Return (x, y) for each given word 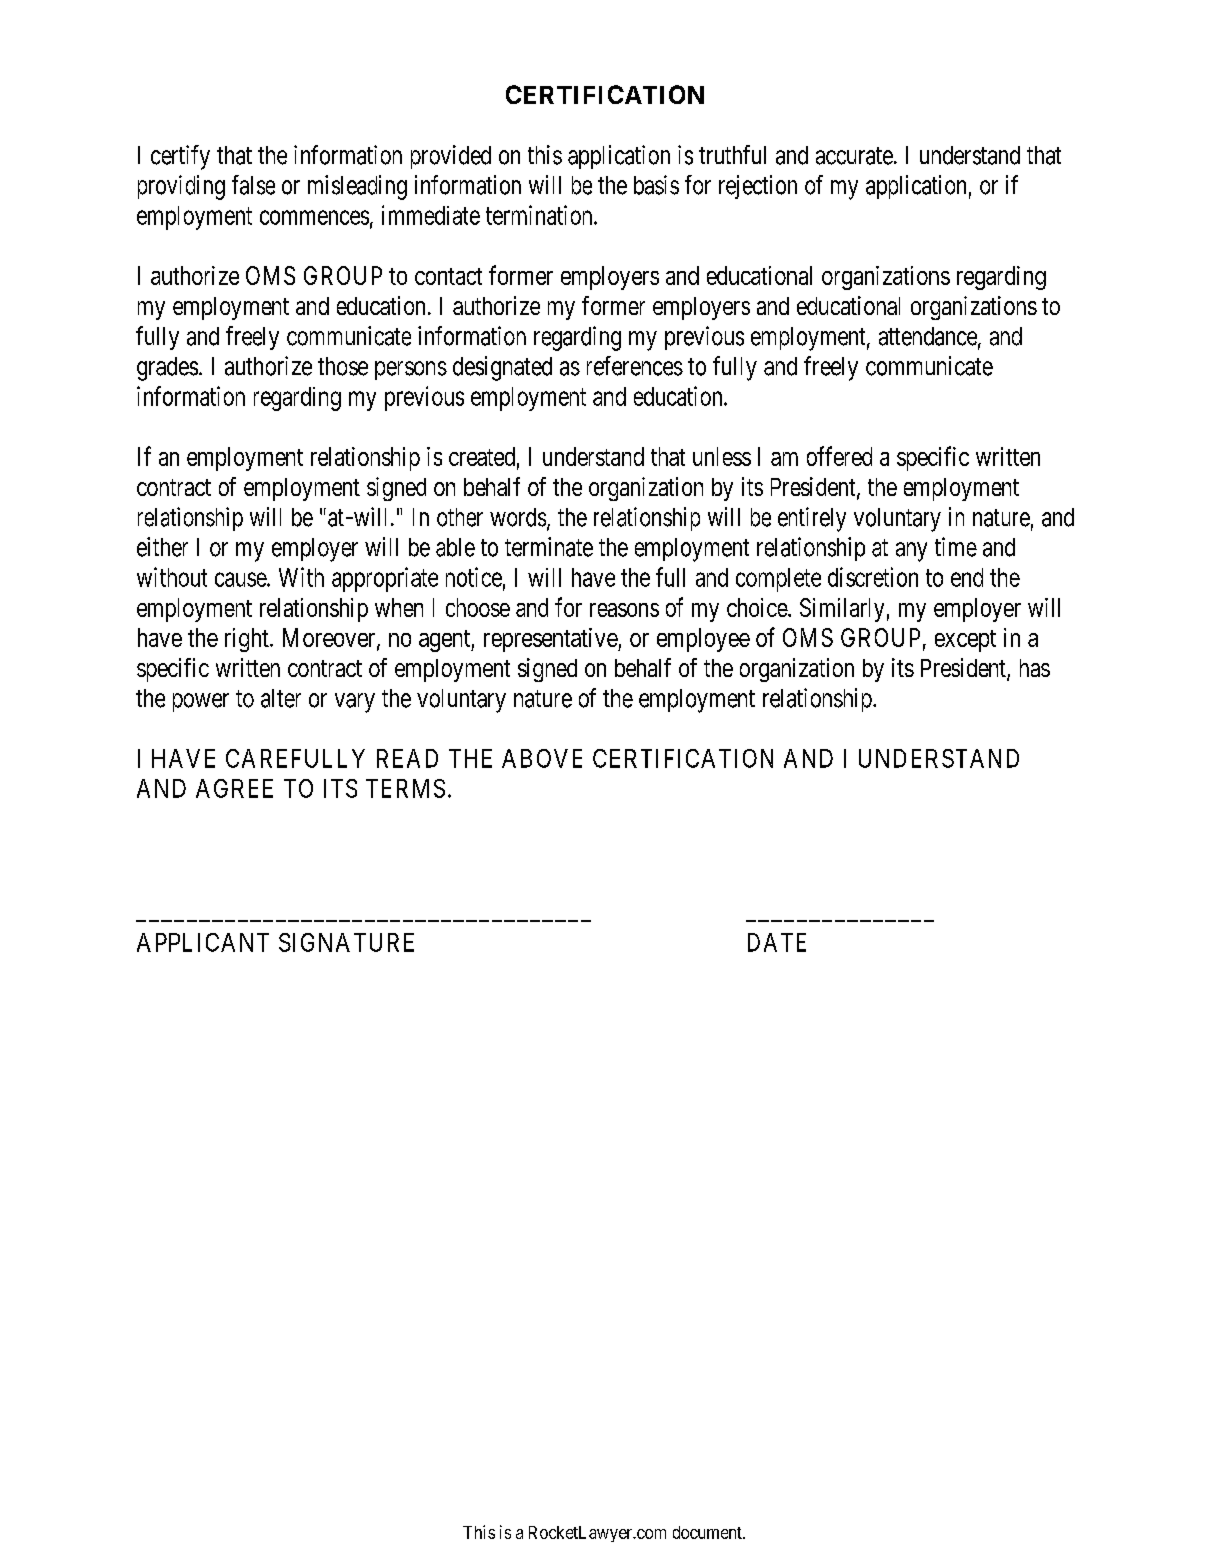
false (253, 185)
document (708, 1532)
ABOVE (542, 758)
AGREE (234, 788)
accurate (854, 156)
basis (656, 185)
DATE (777, 942)
